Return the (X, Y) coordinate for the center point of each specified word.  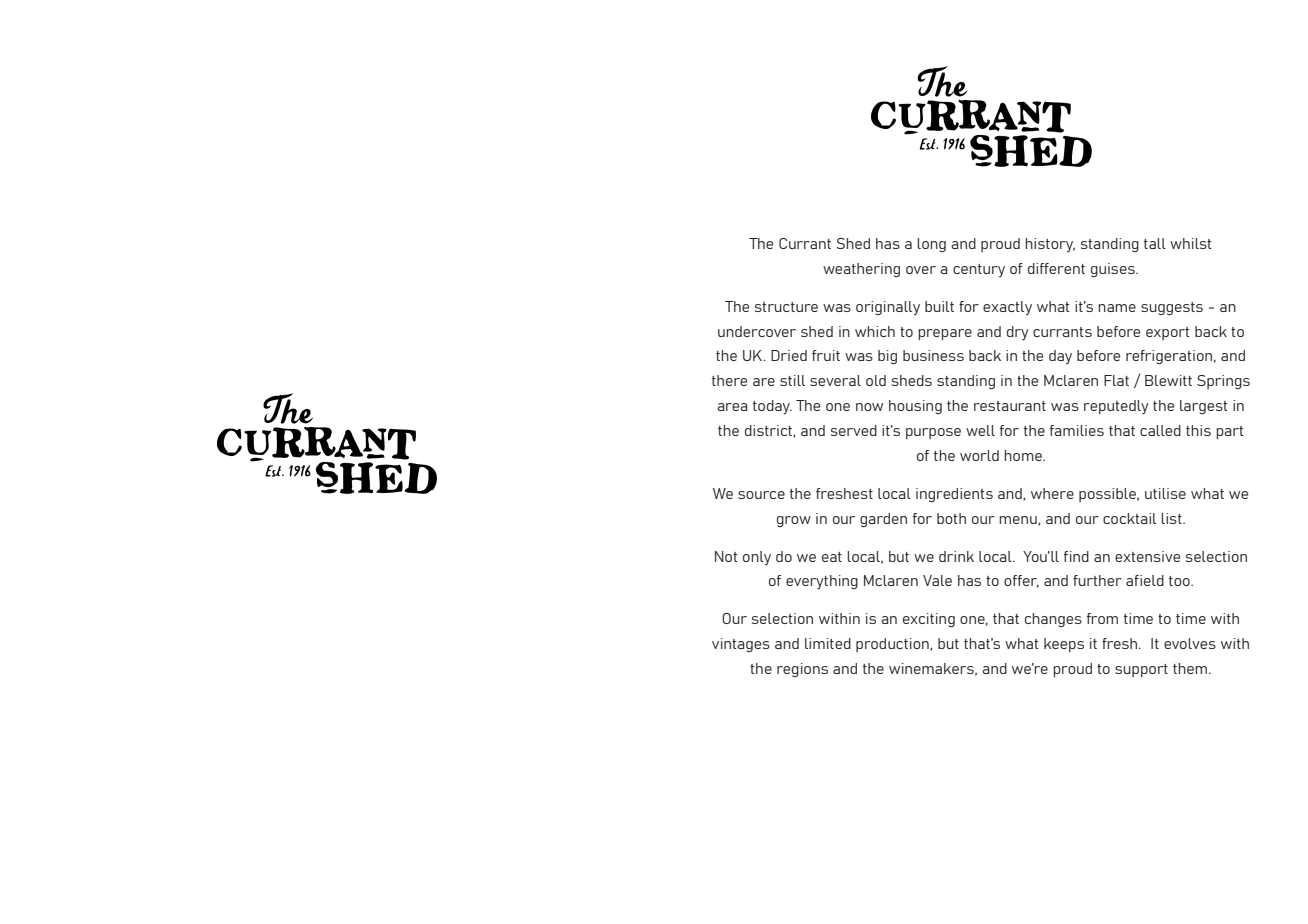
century (979, 271)
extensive (1147, 556)
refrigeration (1169, 357)
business (933, 355)
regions (802, 670)
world (979, 455)
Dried (789, 355)
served (854, 430)
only (757, 558)
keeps (1064, 645)
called (1160, 430)
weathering (861, 270)
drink (956, 556)
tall (1155, 243)
